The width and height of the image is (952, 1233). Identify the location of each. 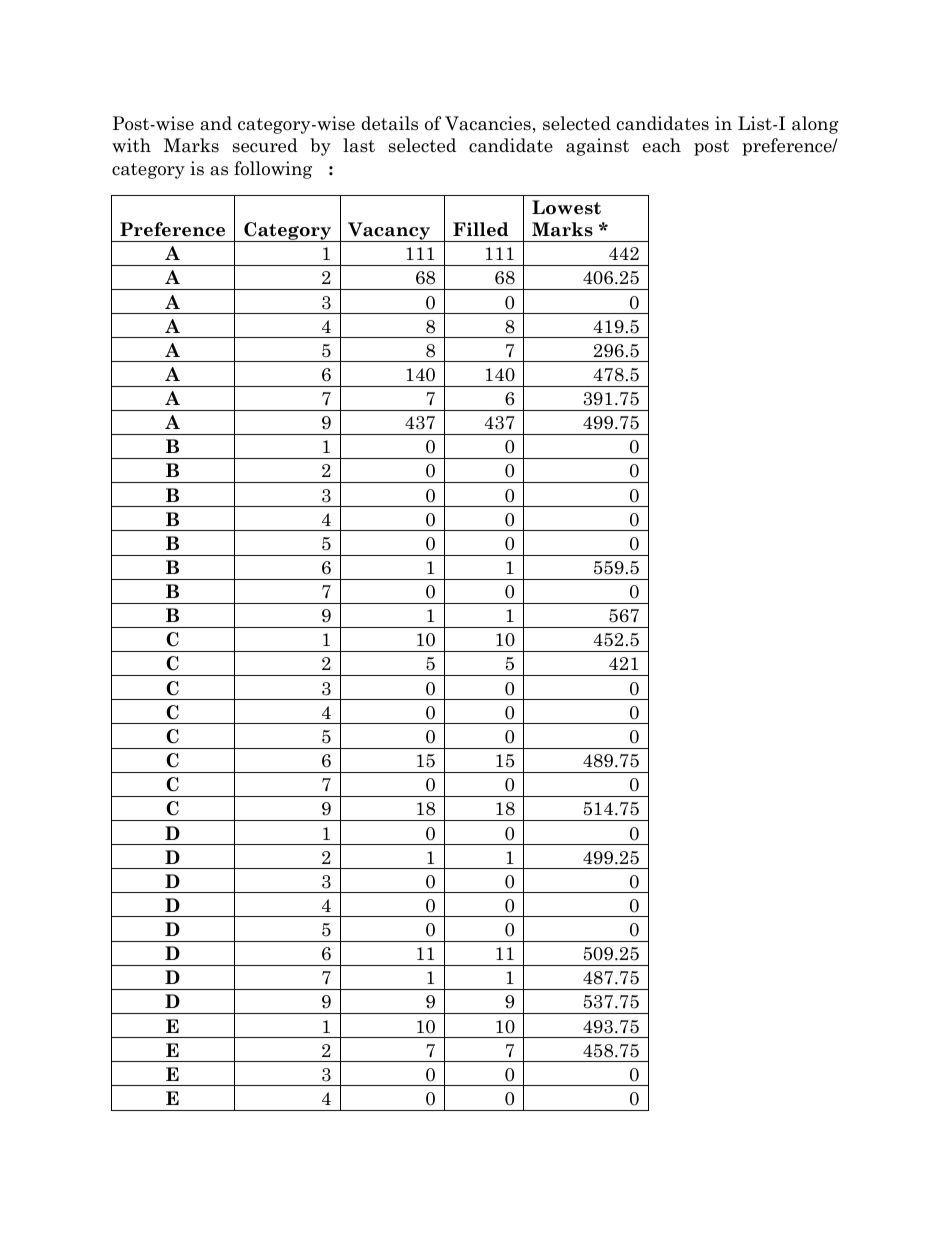
(662, 145).
